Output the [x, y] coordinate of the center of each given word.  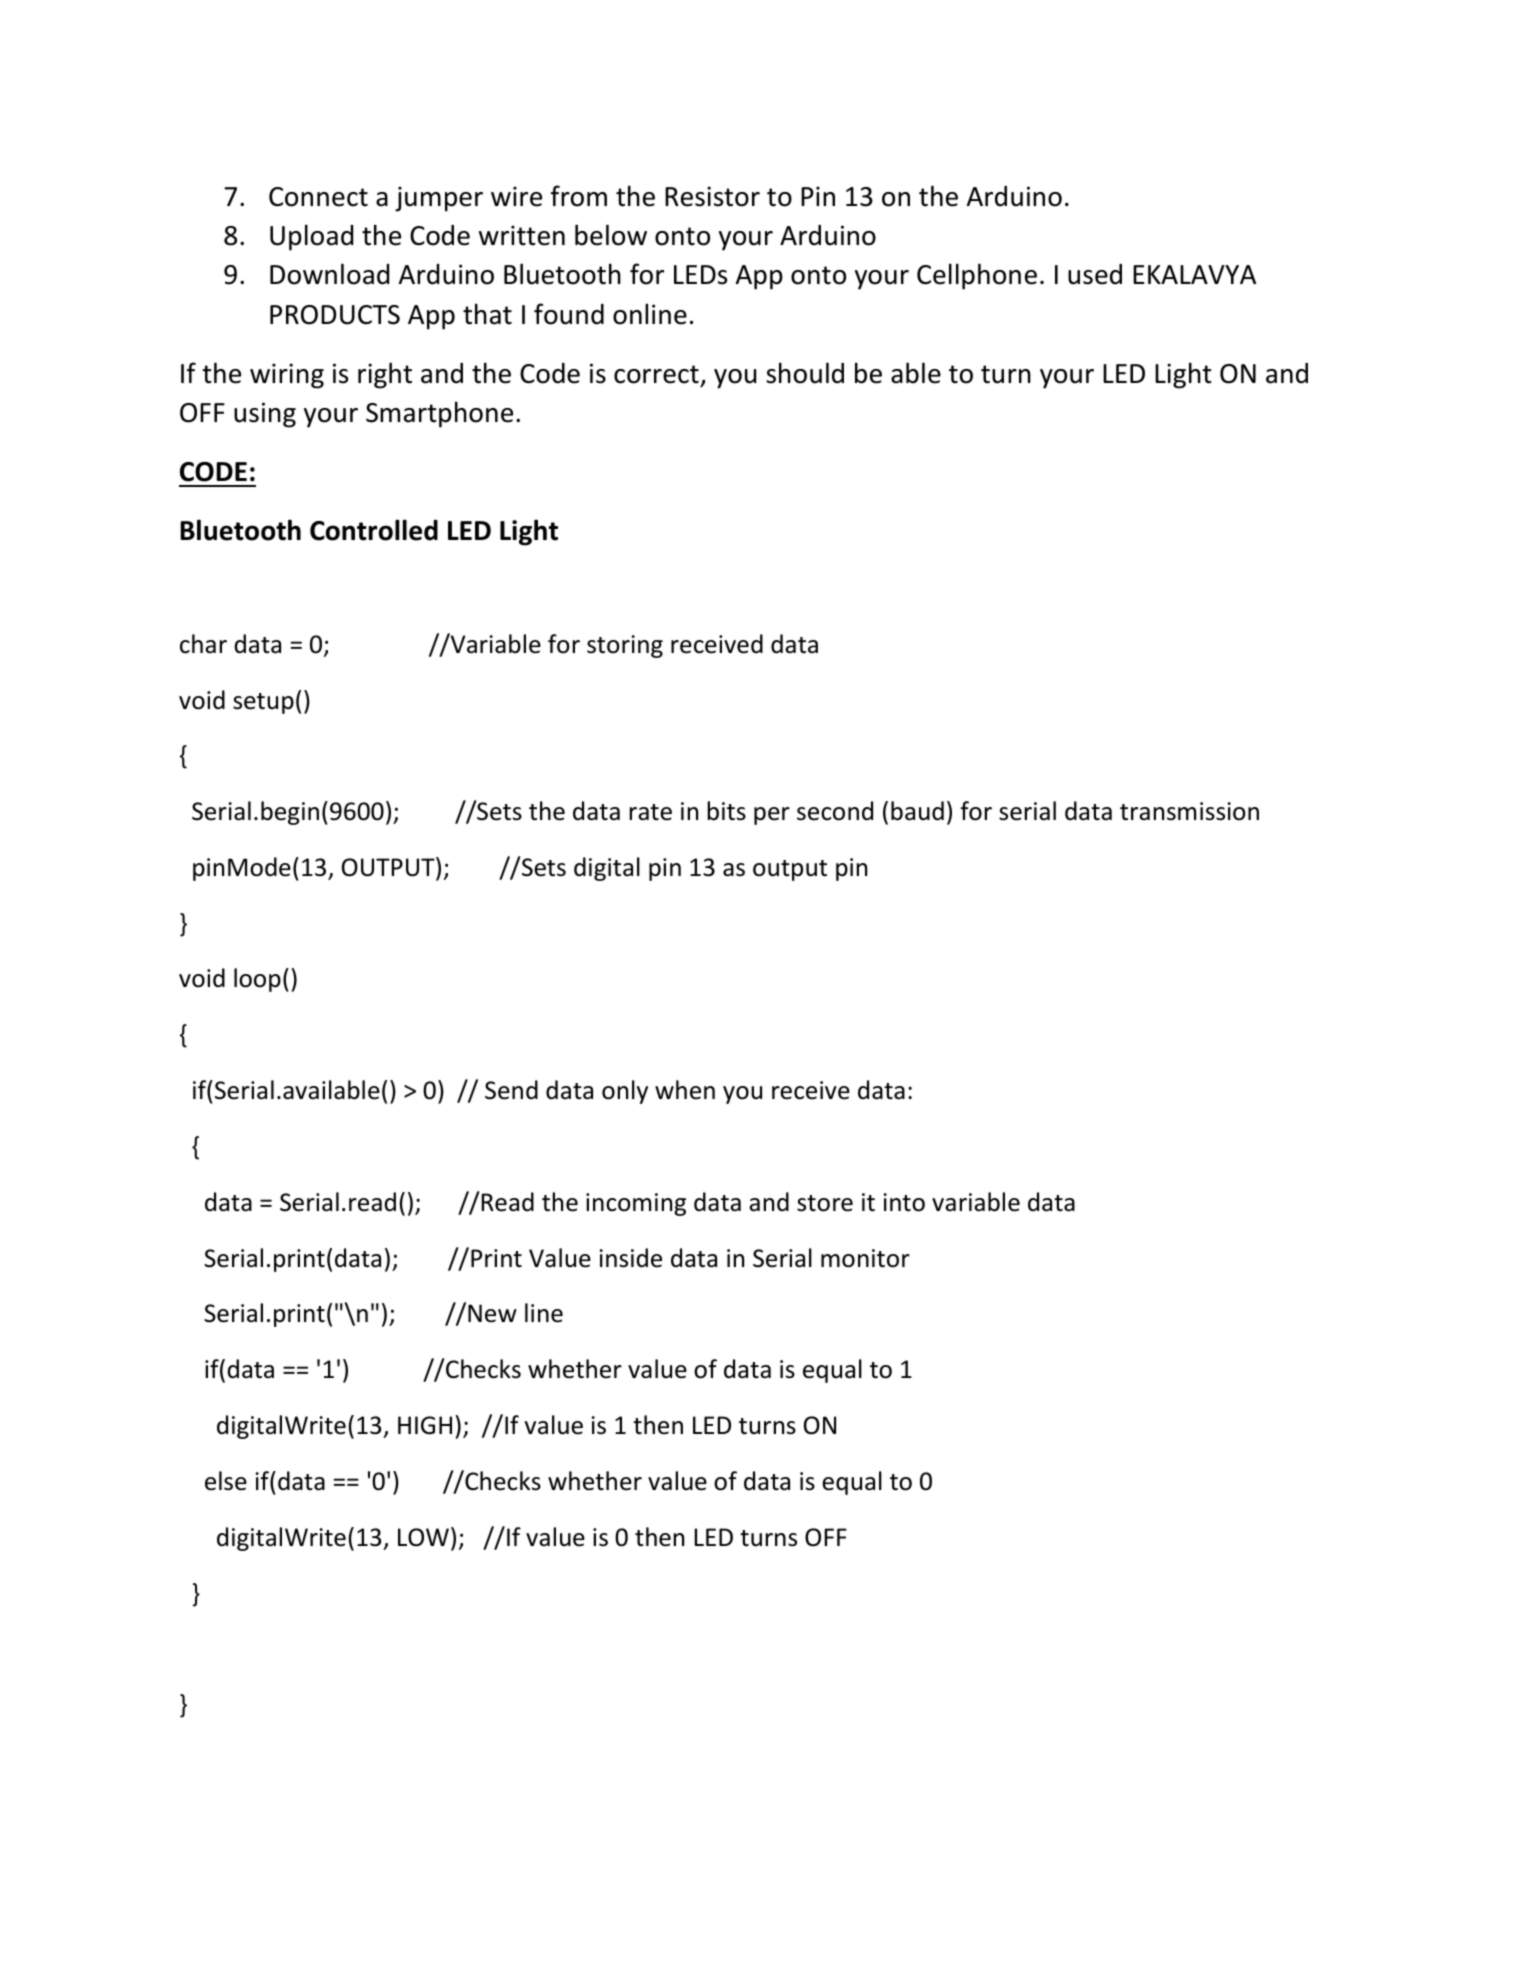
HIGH [425, 1425]
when [685, 1090]
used [1095, 274]
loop [257, 980]
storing [625, 646]
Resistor [712, 196]
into [904, 1202]
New [492, 1313]
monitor [865, 1258]
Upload [311, 237]
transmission [1189, 811]
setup [263, 703]
